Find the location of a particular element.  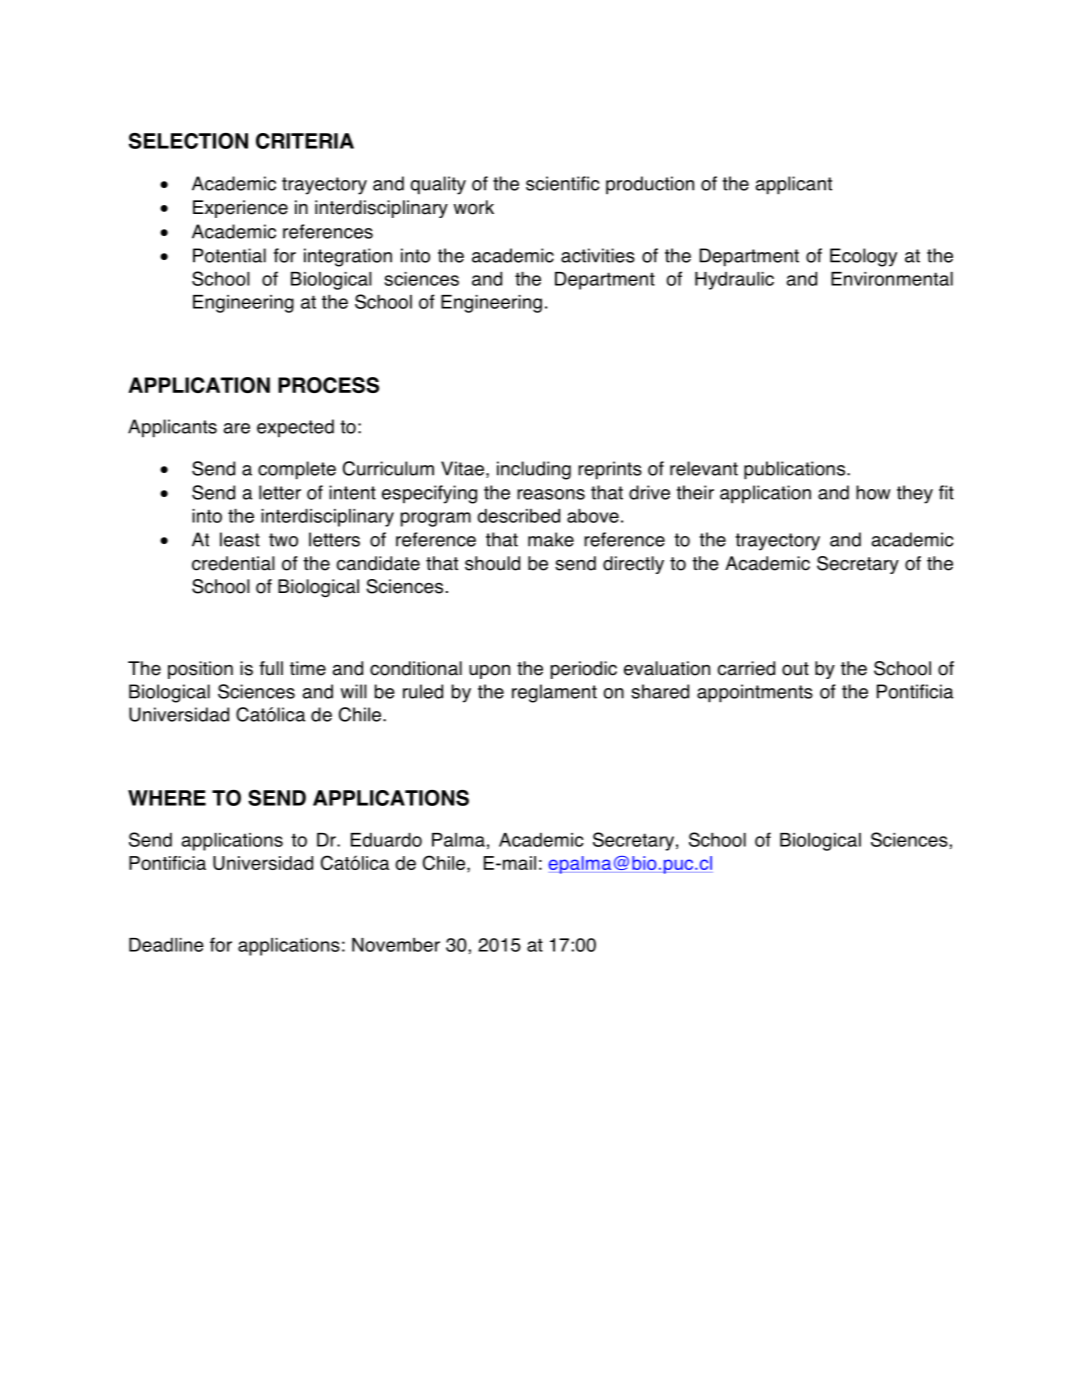

CRITERIA is located at coordinates (305, 141).
